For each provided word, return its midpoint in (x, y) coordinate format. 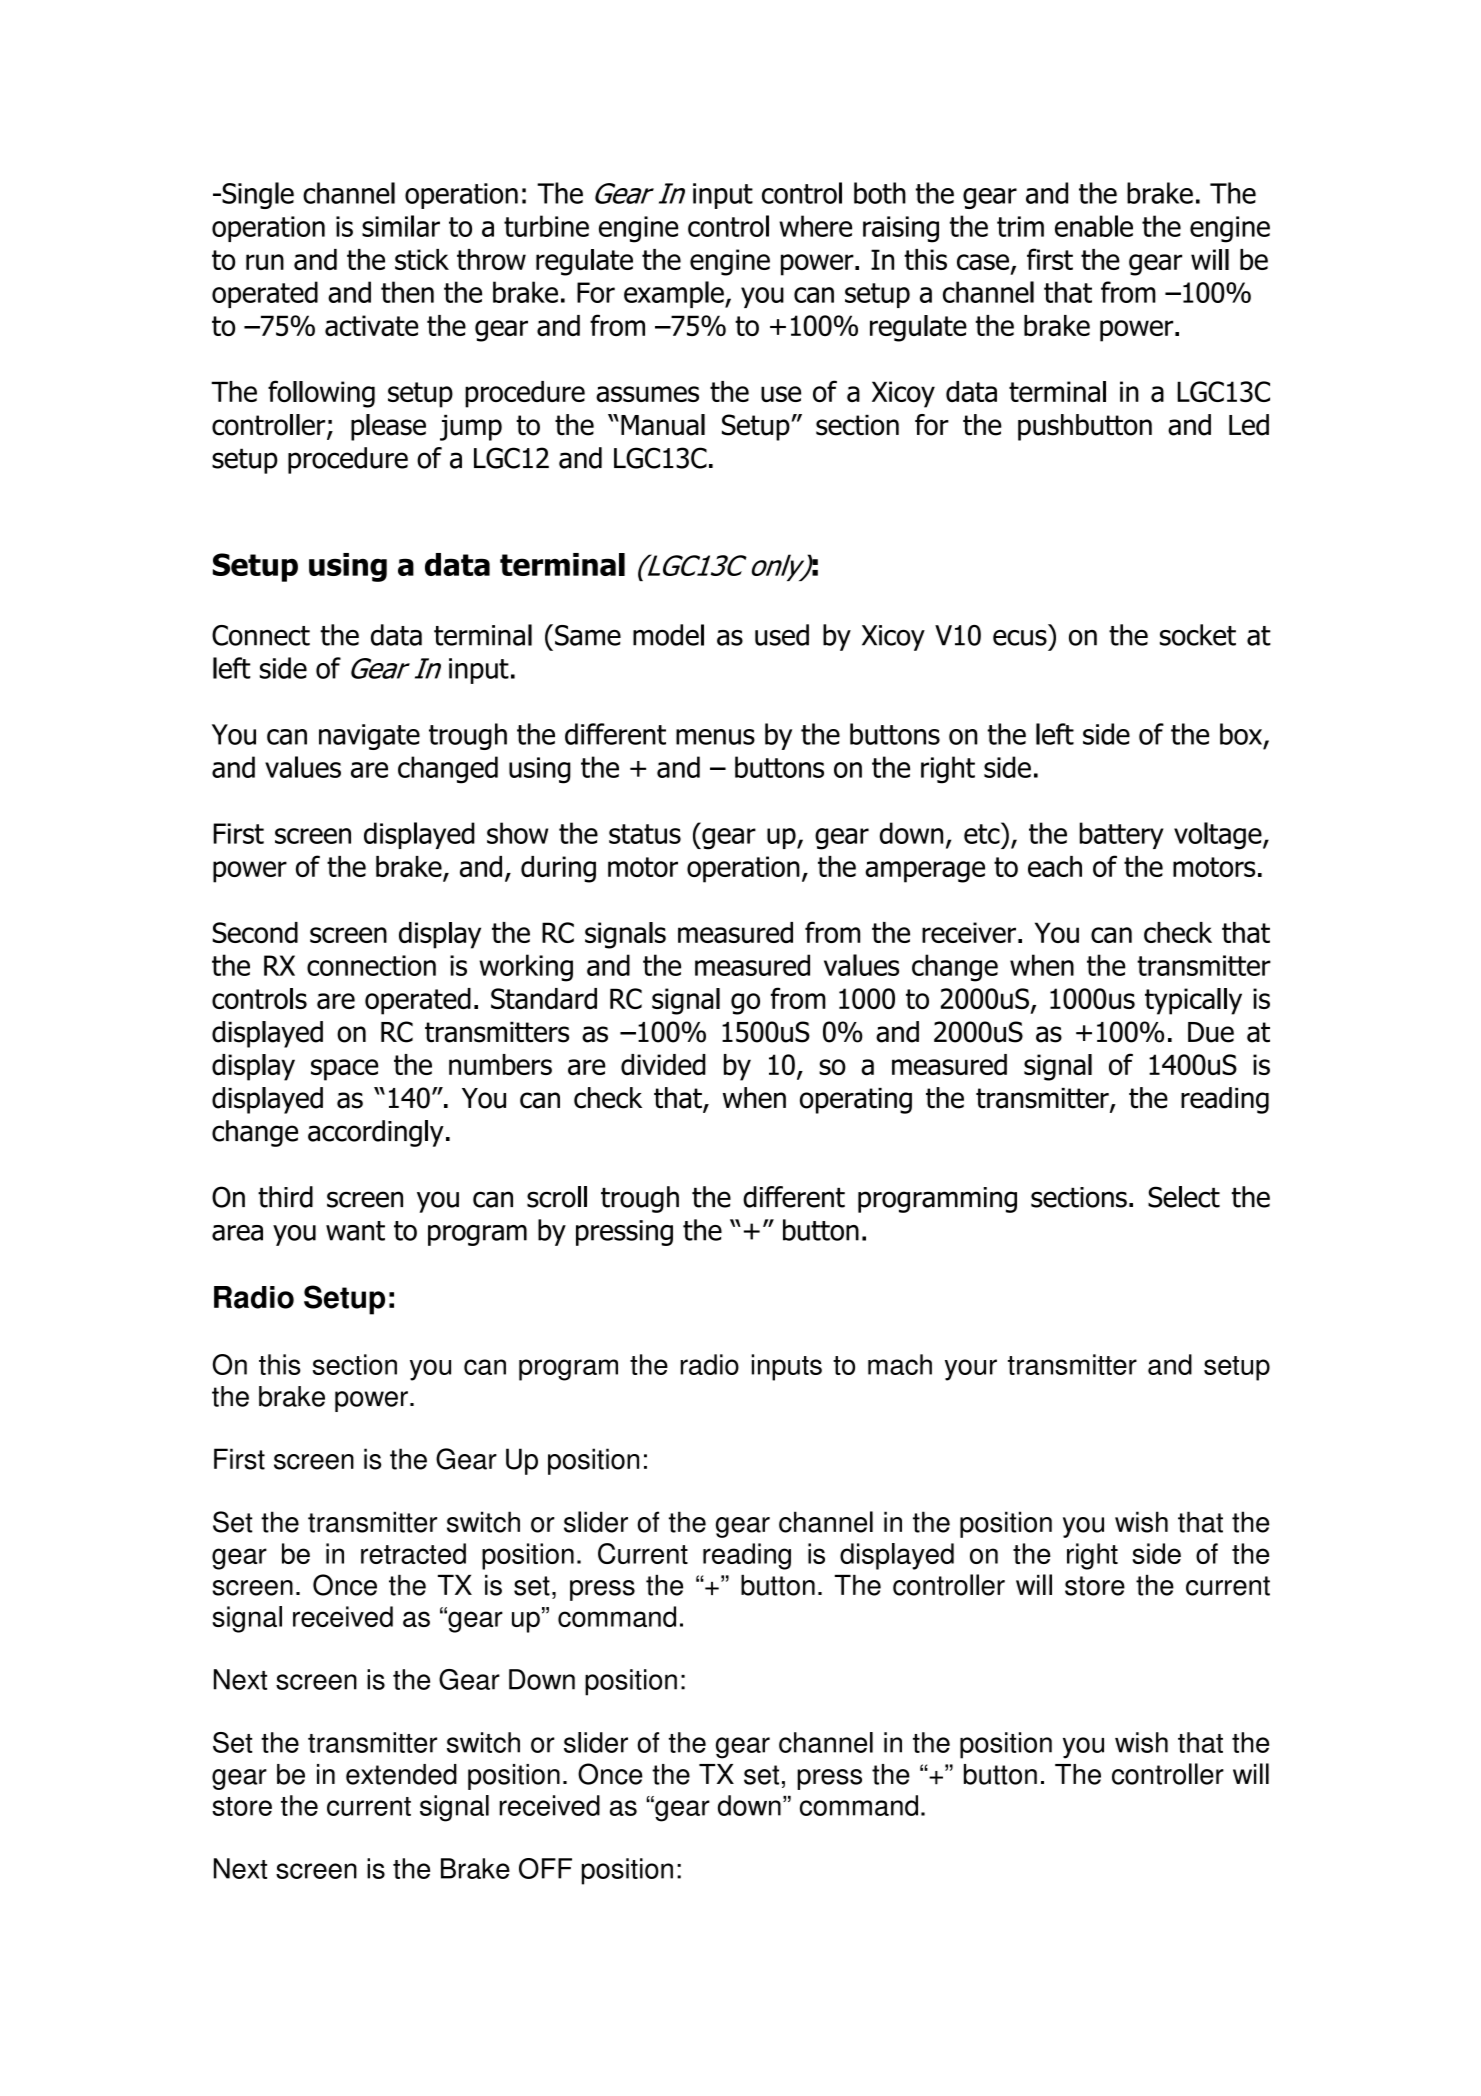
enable (1094, 226)
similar (401, 226)
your (971, 1370)
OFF (545, 1868)
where (815, 226)
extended (401, 1774)
